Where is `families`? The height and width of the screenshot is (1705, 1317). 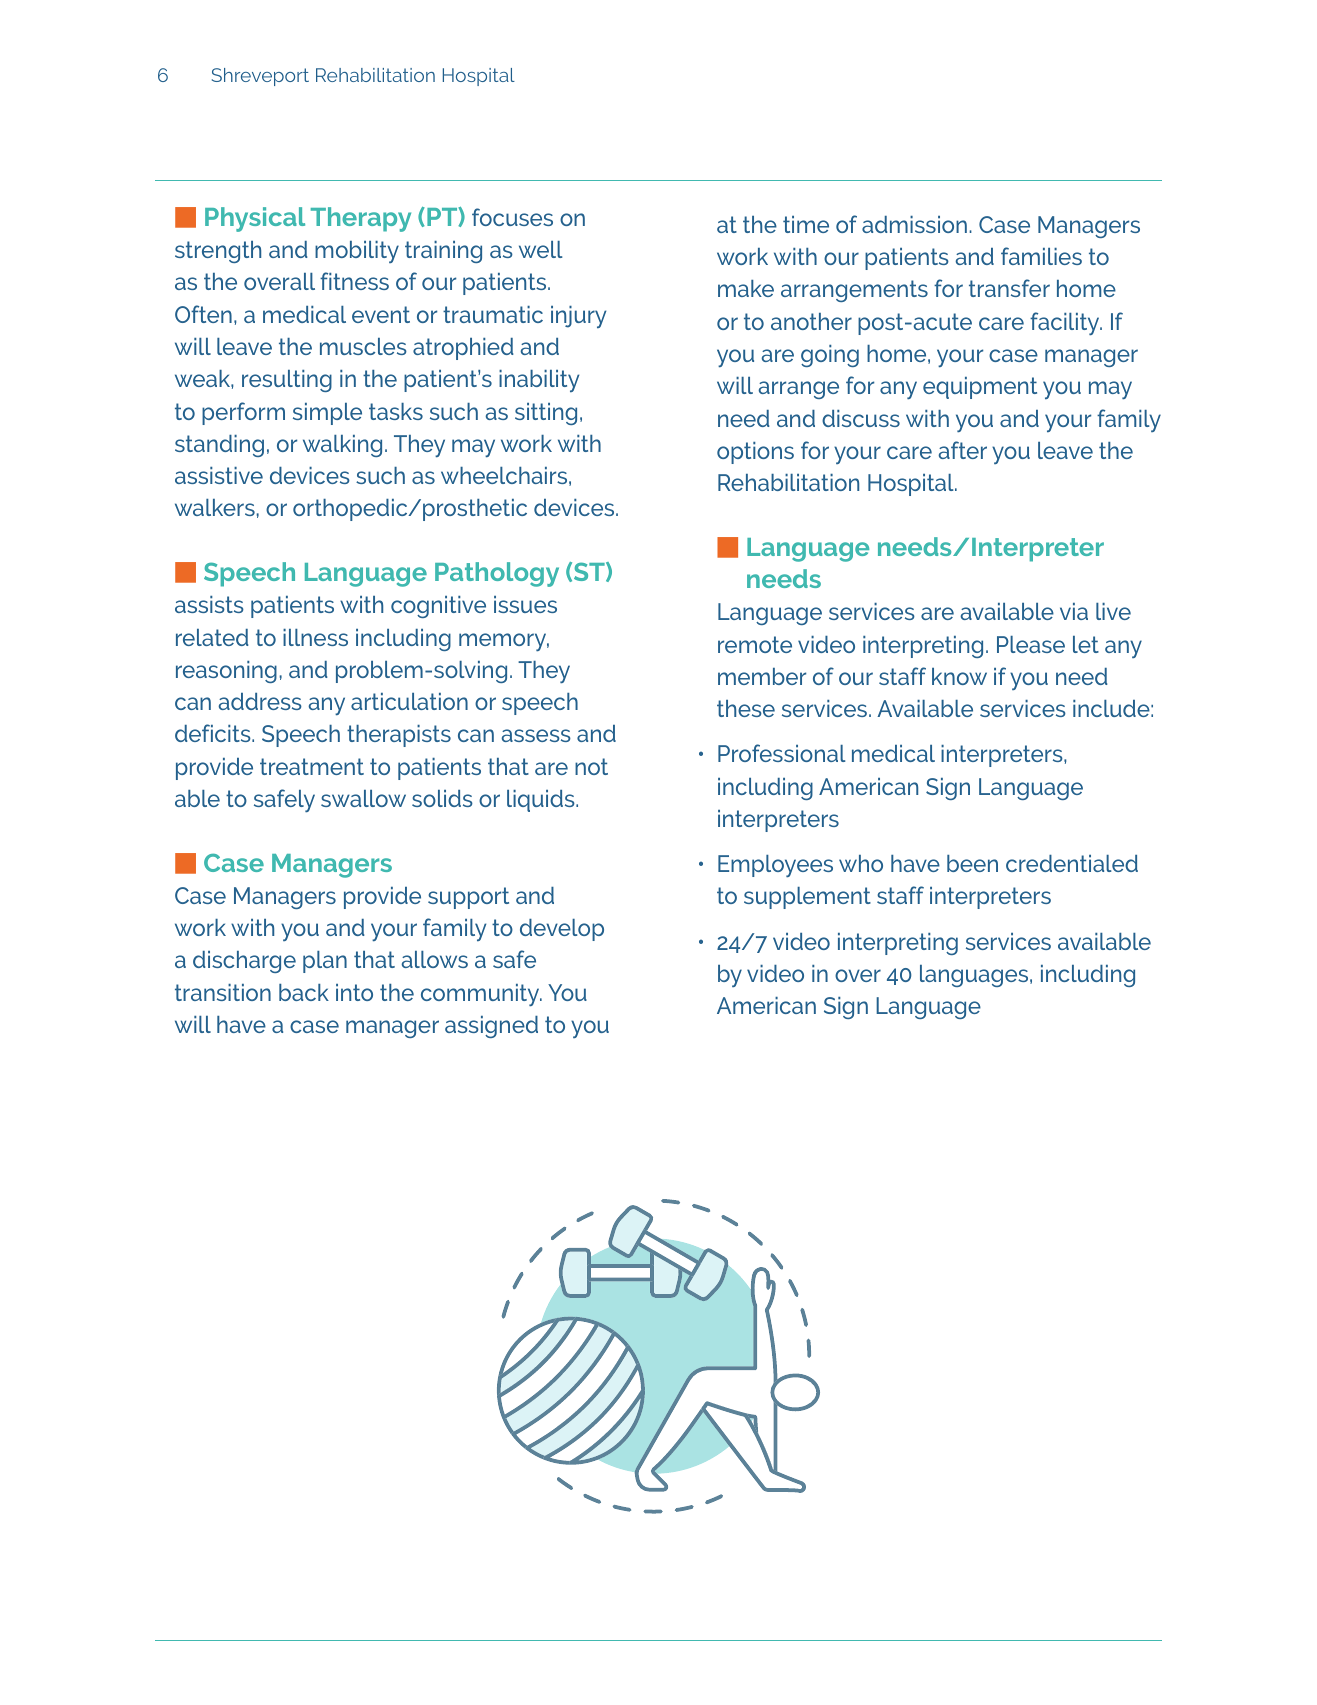
families is located at coordinates (1041, 256).
